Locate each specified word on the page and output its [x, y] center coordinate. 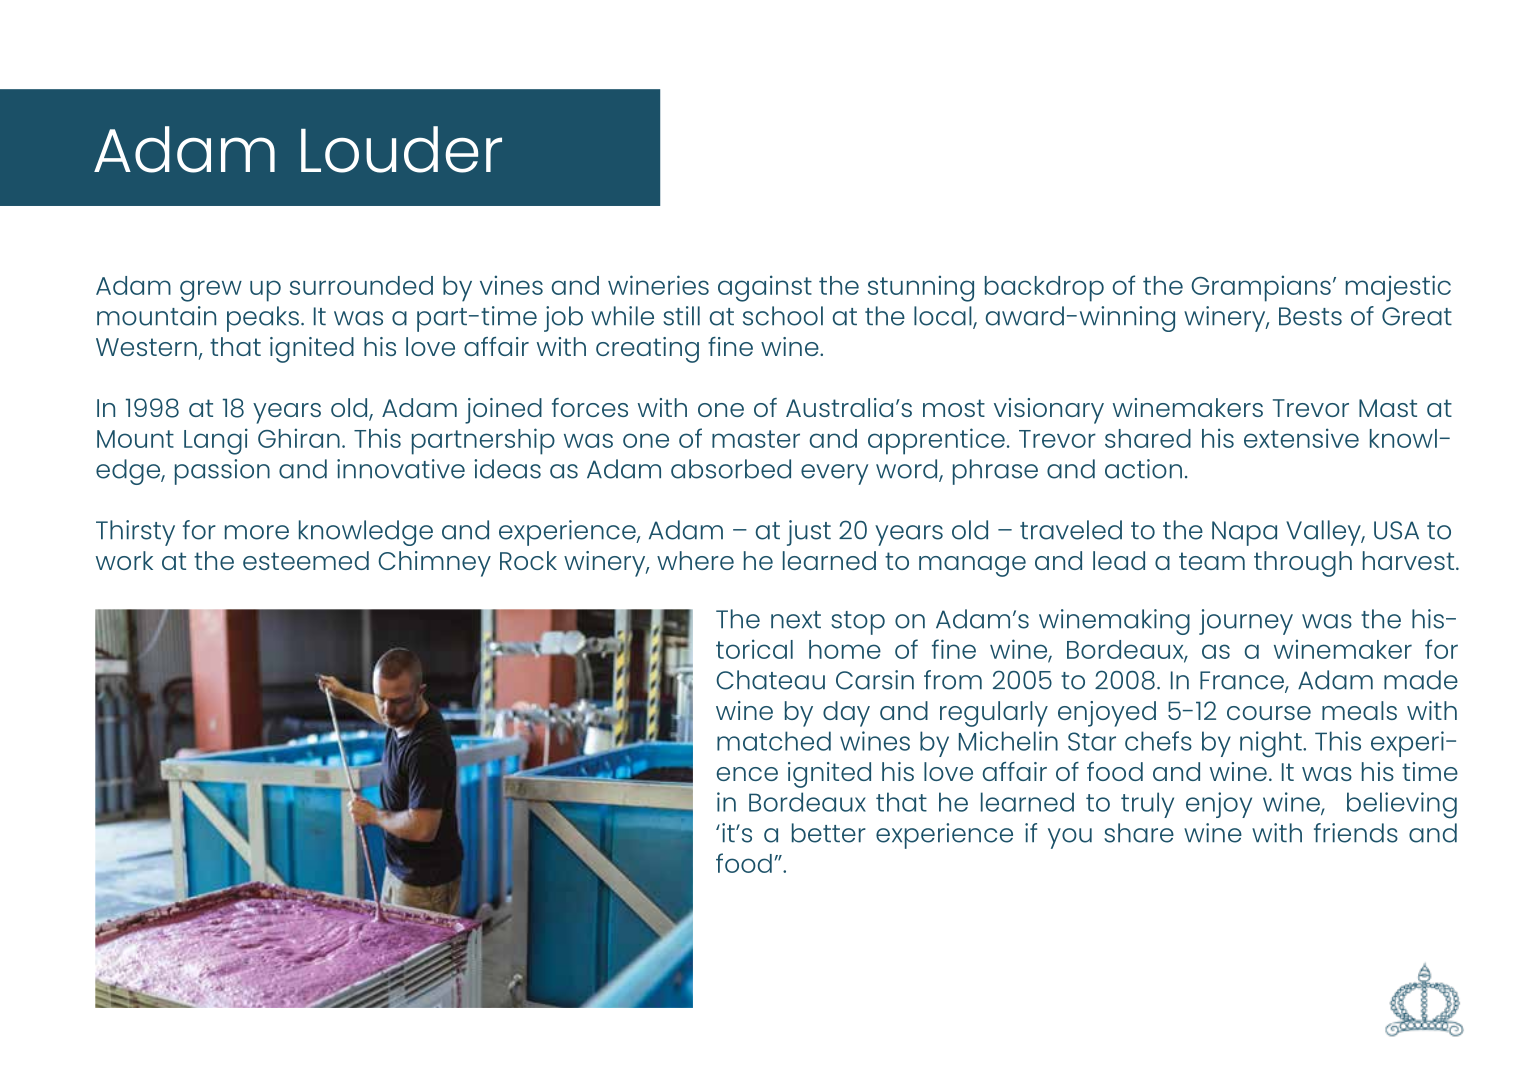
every [834, 474]
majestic [1398, 288]
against [765, 288]
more [257, 532]
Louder [401, 149]
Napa [1244, 533]
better [829, 833]
